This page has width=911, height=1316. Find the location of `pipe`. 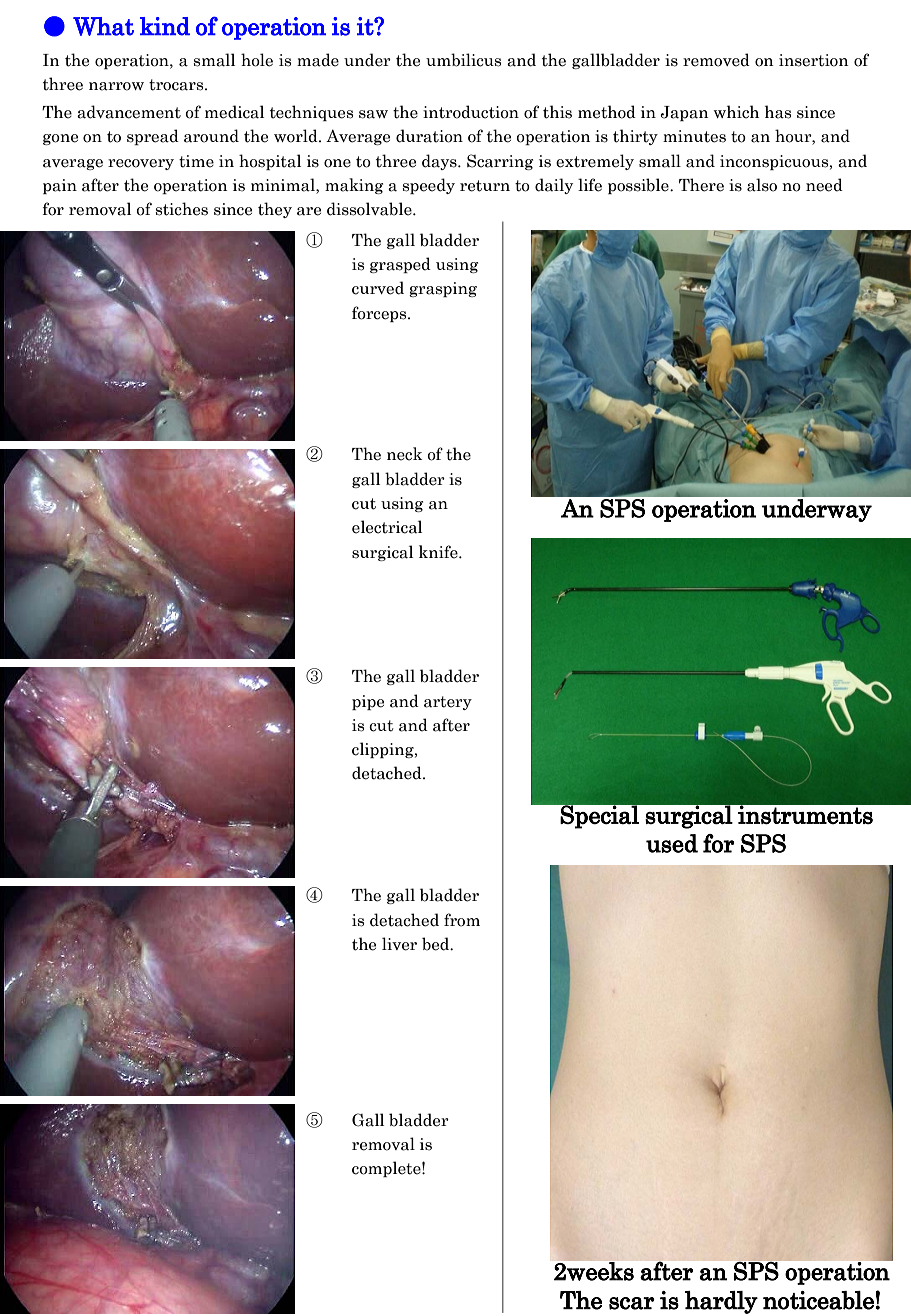

pipe is located at coordinates (368, 702).
